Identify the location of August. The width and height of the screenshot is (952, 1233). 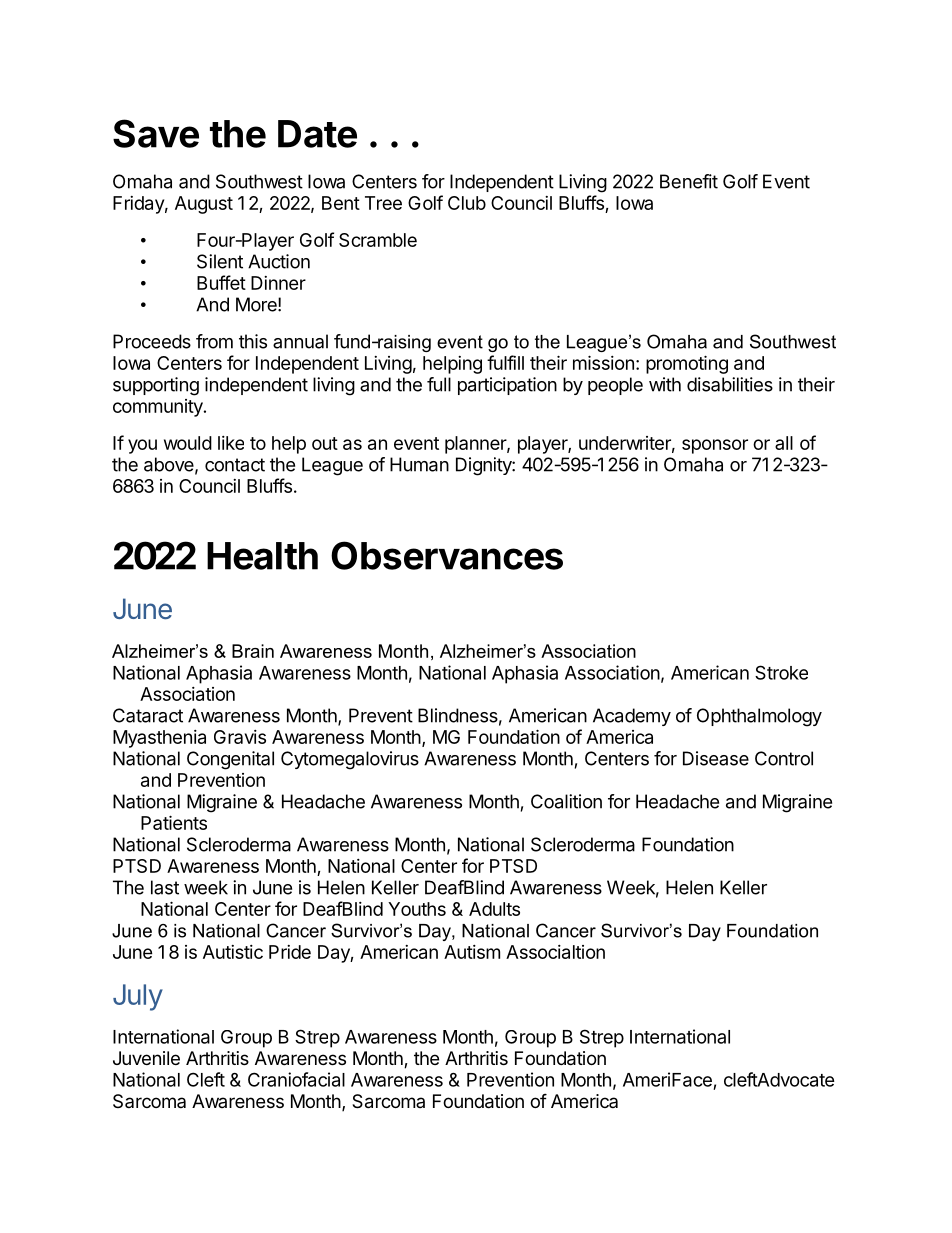
(204, 205).
